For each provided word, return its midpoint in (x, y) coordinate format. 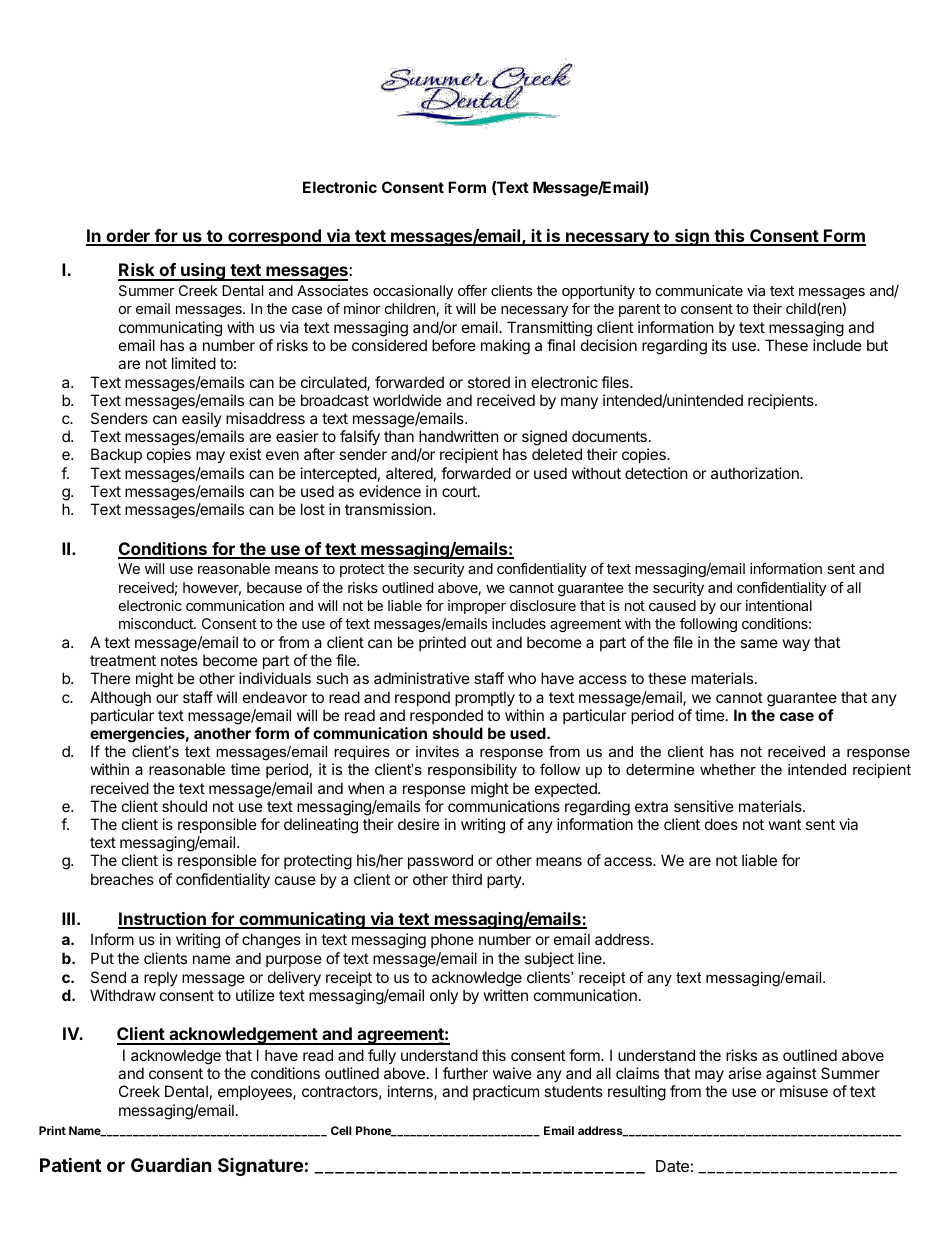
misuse (804, 1091)
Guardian (171, 1164)
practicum (506, 1092)
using (203, 272)
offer (472, 290)
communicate (699, 290)
